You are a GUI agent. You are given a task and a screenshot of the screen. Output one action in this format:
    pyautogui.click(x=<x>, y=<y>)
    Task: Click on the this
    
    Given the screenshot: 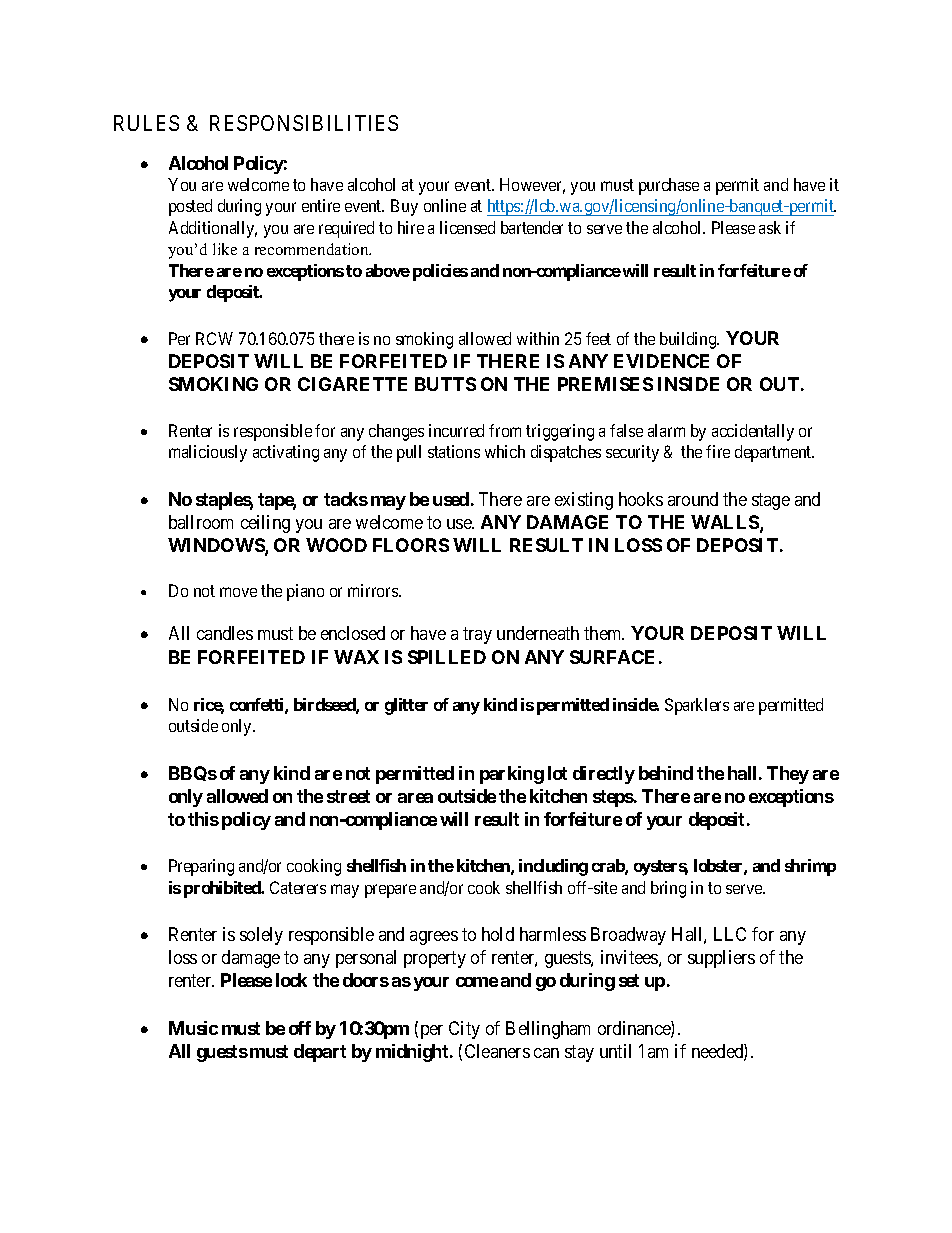 What is the action you would take?
    pyautogui.click(x=203, y=819)
